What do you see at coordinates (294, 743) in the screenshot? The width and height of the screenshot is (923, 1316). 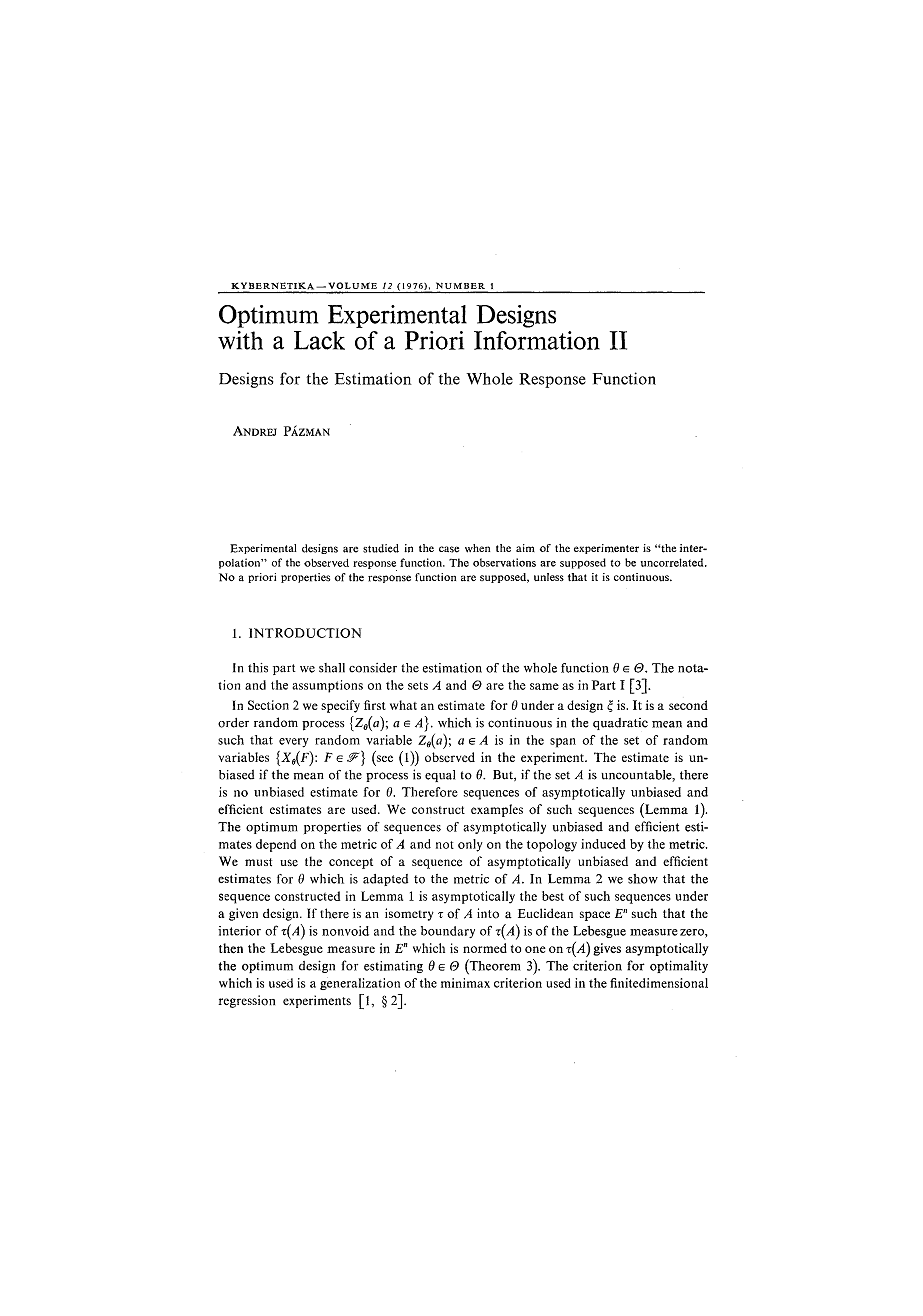 I see `every` at bounding box center [294, 743].
